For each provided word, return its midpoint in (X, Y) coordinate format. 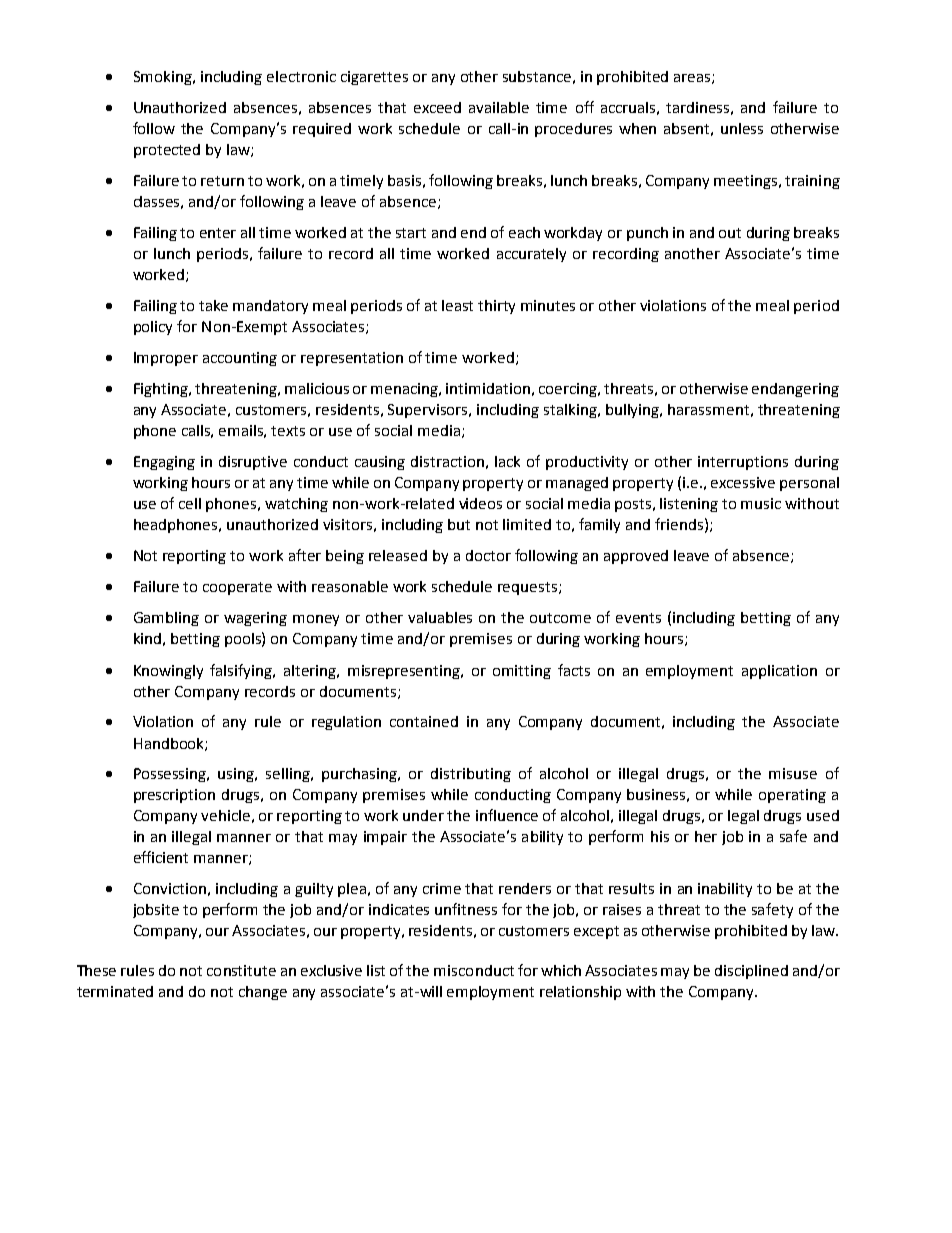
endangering (795, 390)
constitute (241, 970)
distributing (471, 775)
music (761, 503)
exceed (437, 107)
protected (167, 151)
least (457, 305)
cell (190, 503)
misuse (793, 773)
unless (742, 128)
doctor (488, 555)
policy (153, 328)
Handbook (170, 744)
